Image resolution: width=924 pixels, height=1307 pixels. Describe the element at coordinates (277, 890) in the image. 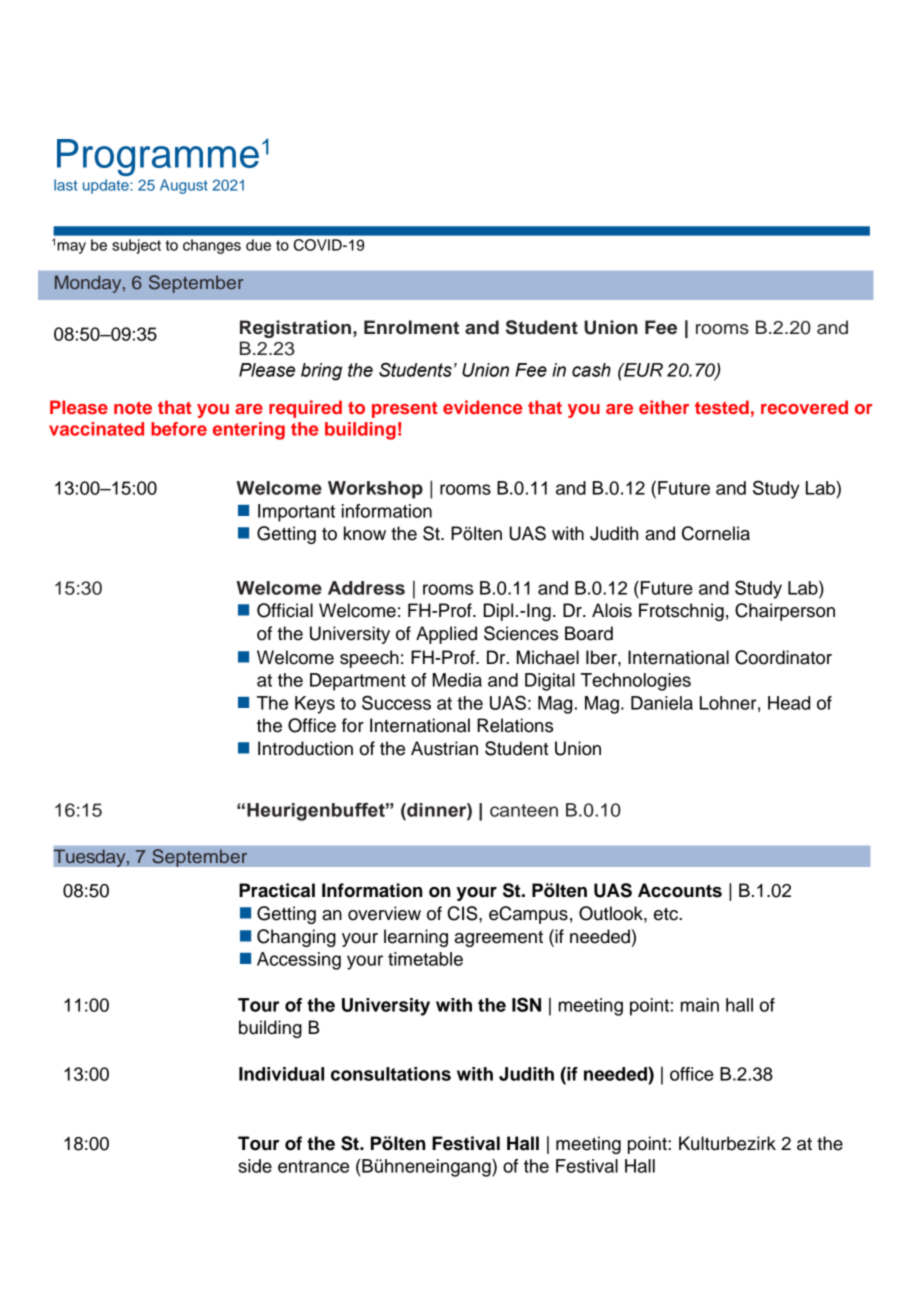

I see `Practical` at that location.
